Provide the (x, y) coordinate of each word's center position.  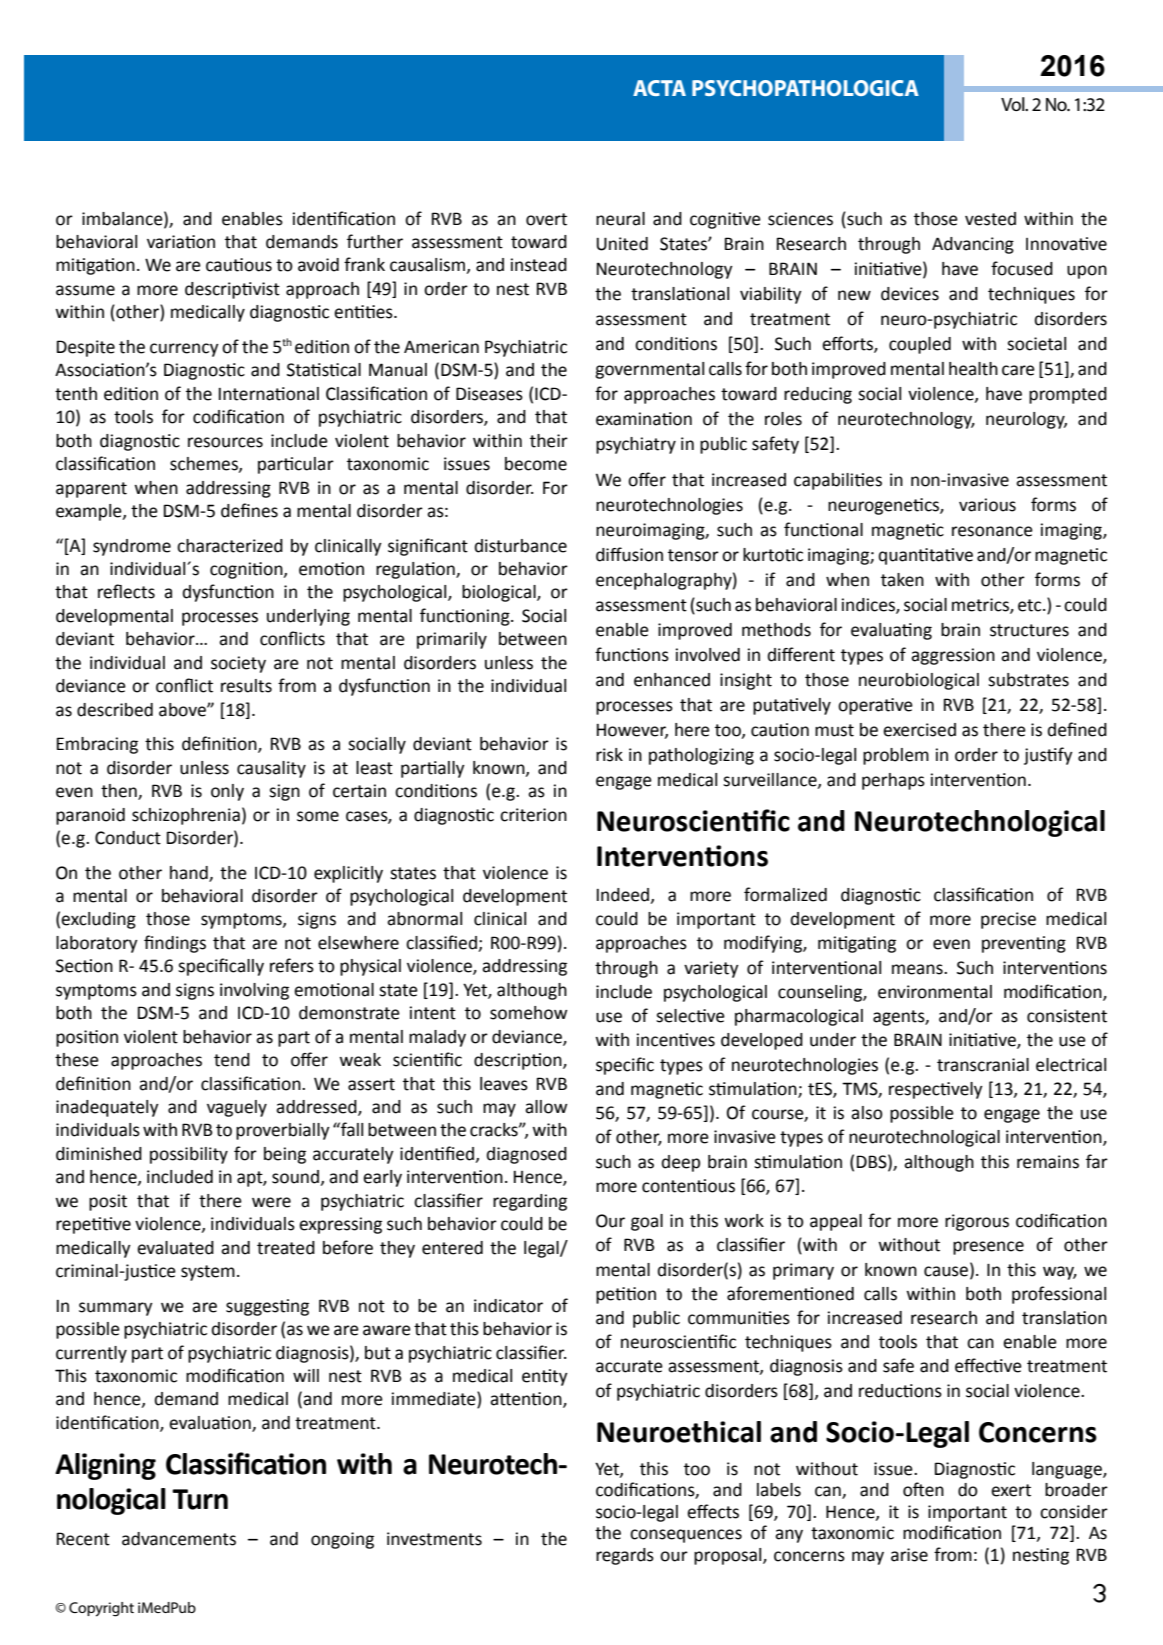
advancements (179, 1539)
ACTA (659, 88)
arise (909, 1555)
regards (625, 1556)
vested (990, 219)
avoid (318, 265)
